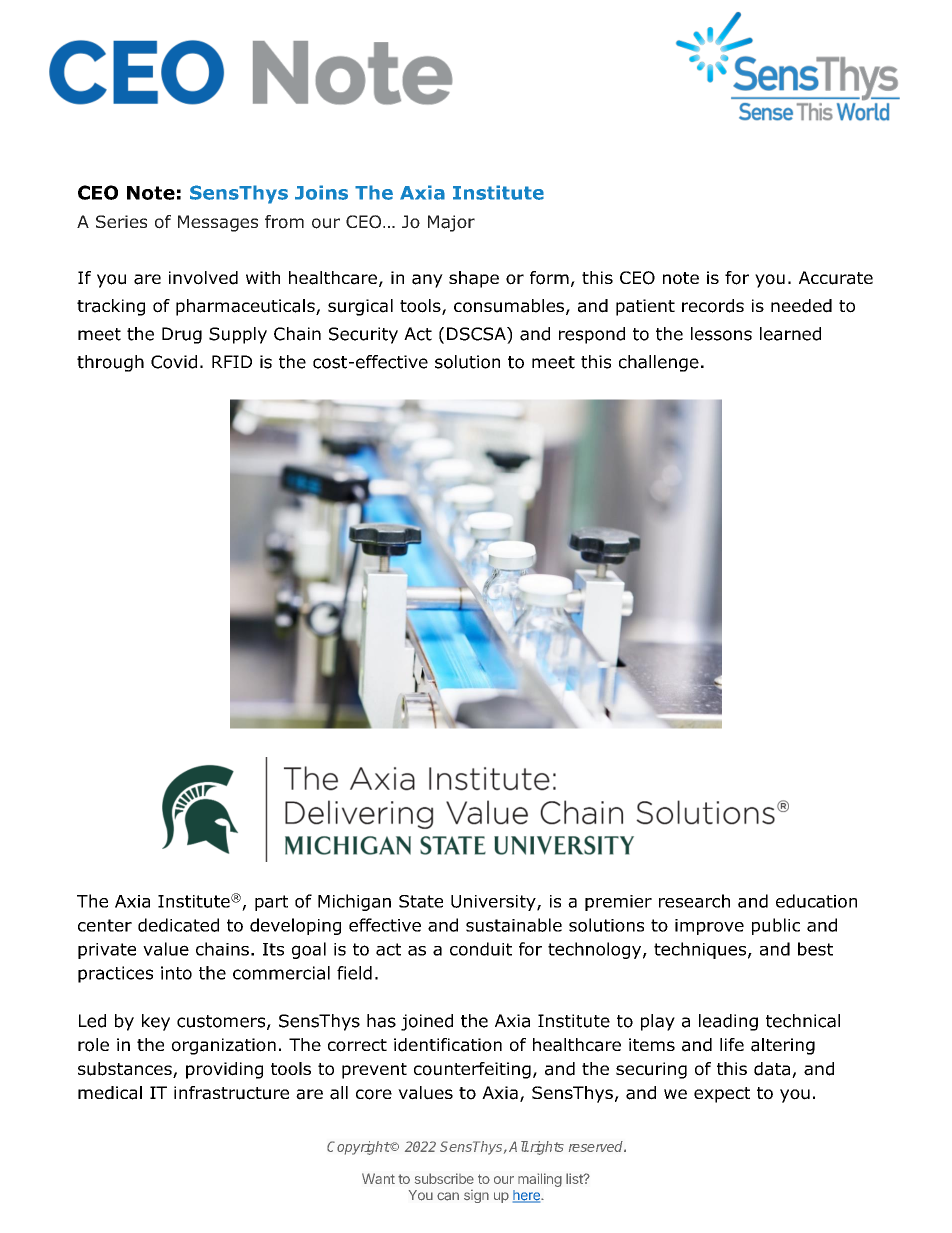  Describe the element at coordinates (444, 1178) in the screenshot. I see `subscribe` at that location.
